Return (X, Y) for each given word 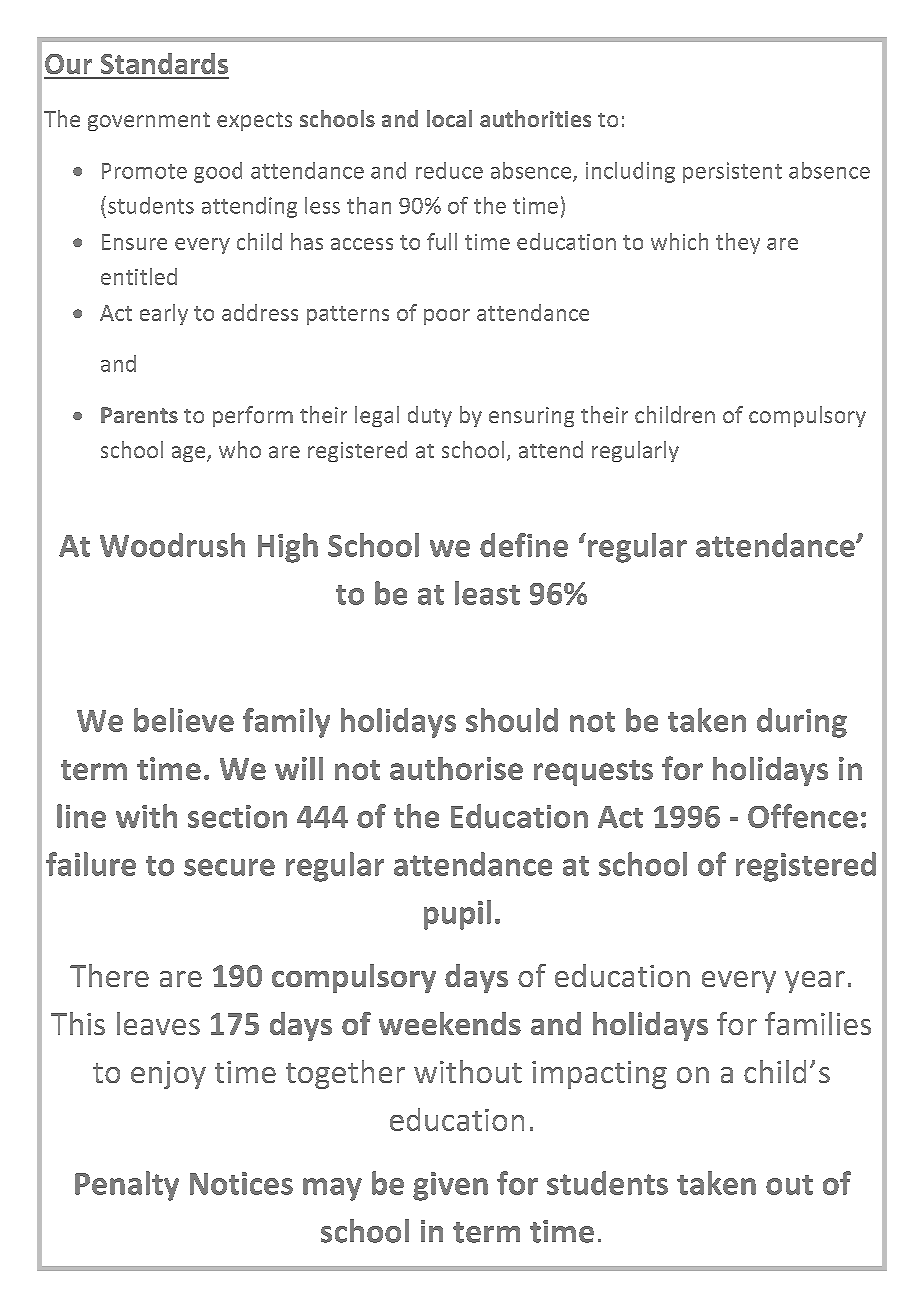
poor (447, 317)
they (738, 243)
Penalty (127, 1186)
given (450, 1186)
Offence (803, 816)
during (802, 723)
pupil (457, 915)
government (149, 121)
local (449, 118)
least (487, 593)
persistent (732, 172)
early (164, 314)
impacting (599, 1075)
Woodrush (172, 545)
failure (91, 864)
